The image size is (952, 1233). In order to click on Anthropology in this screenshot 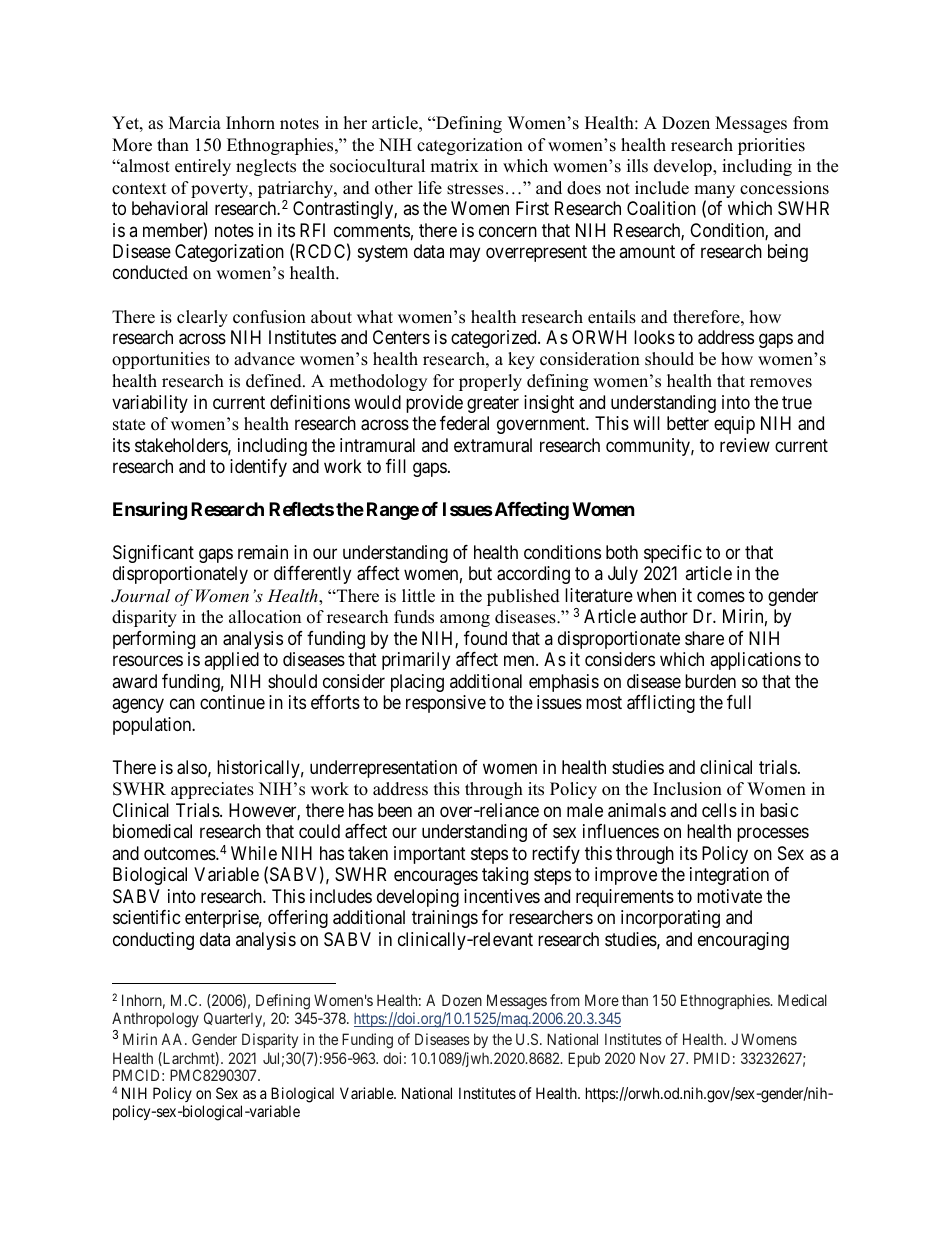, I will do `click(155, 1021)`.
